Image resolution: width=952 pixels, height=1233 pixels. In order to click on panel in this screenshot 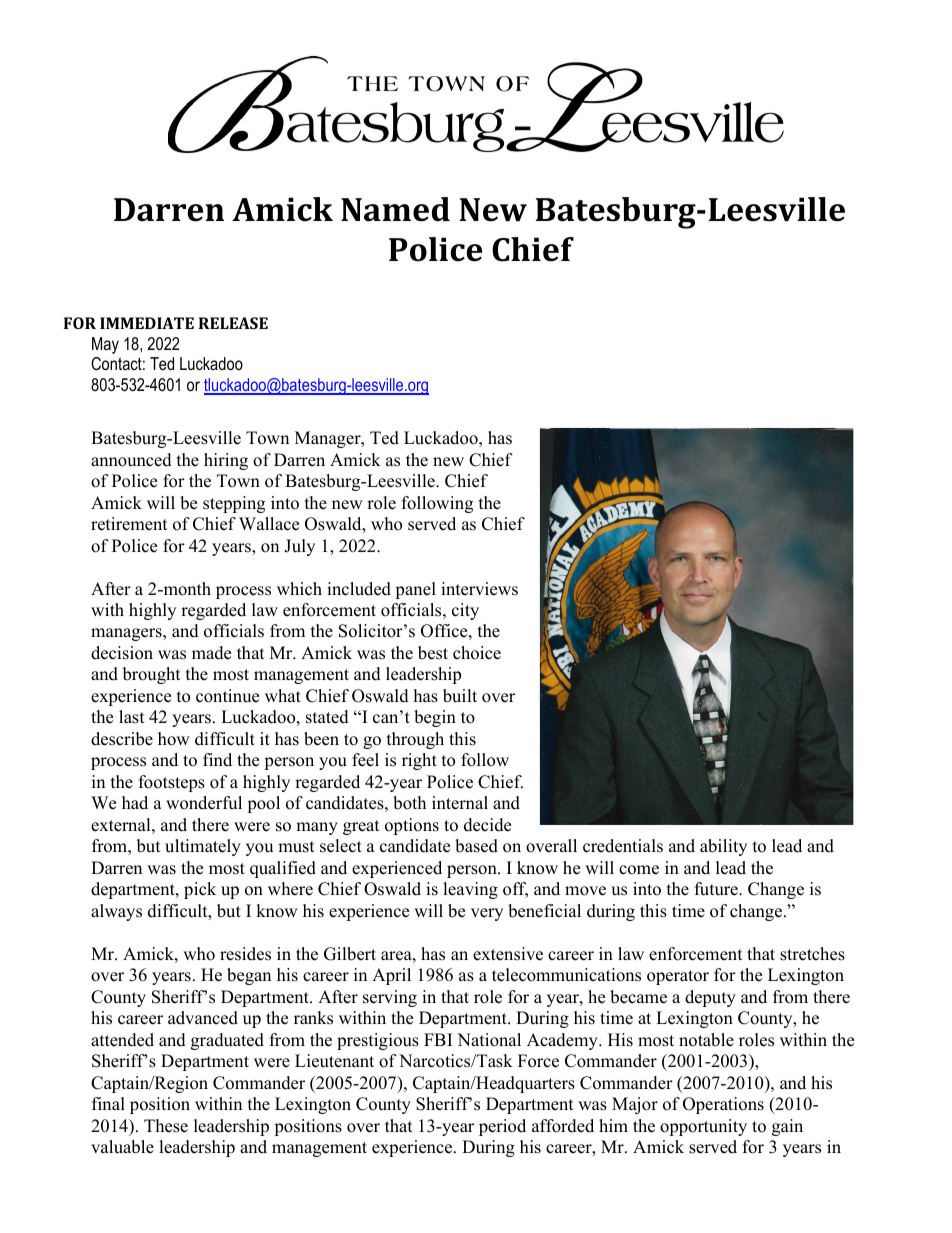, I will do `click(415, 590)`.
